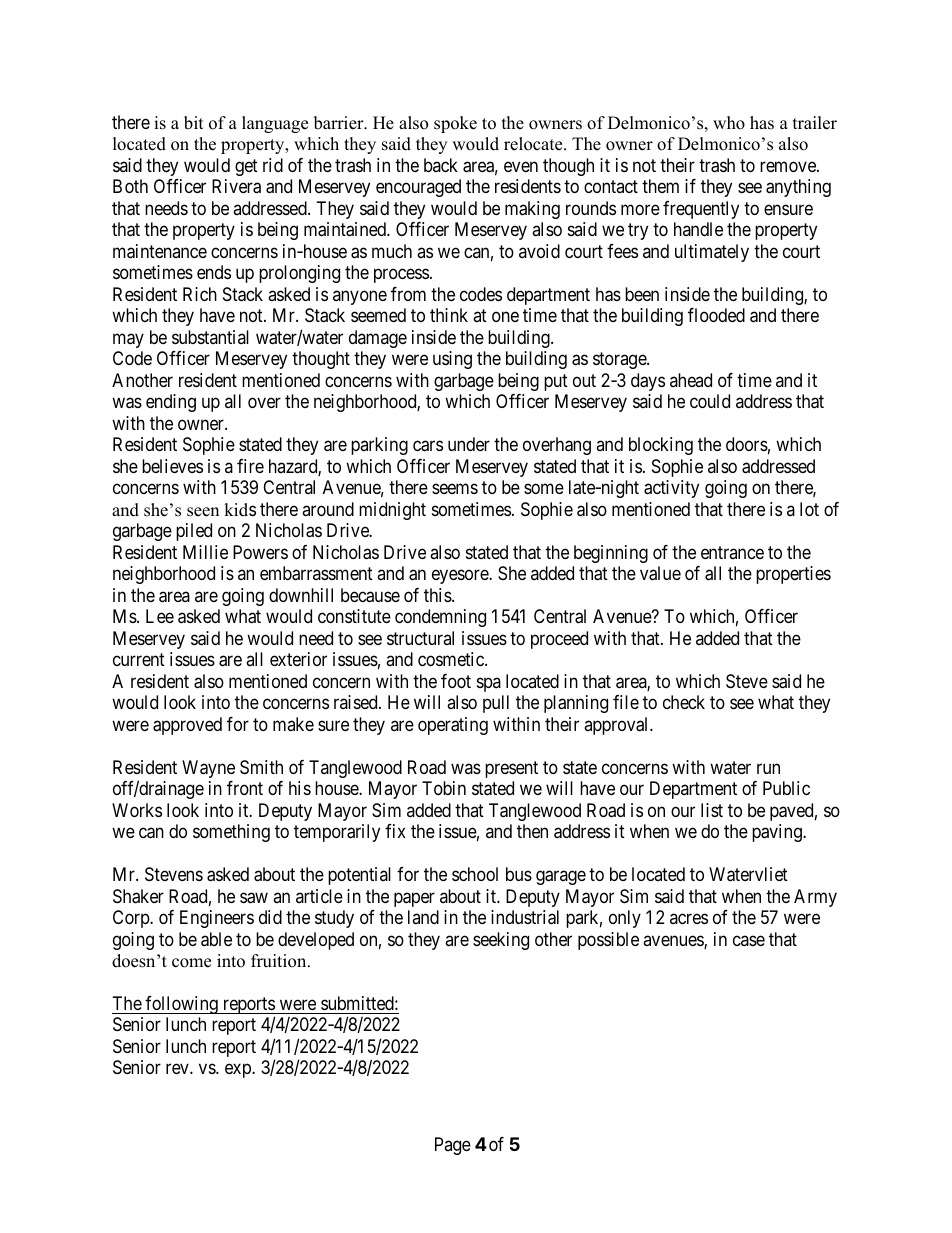 The height and width of the screenshot is (1233, 952). Describe the element at coordinates (171, 403) in the screenshot. I see `ending` at that location.
